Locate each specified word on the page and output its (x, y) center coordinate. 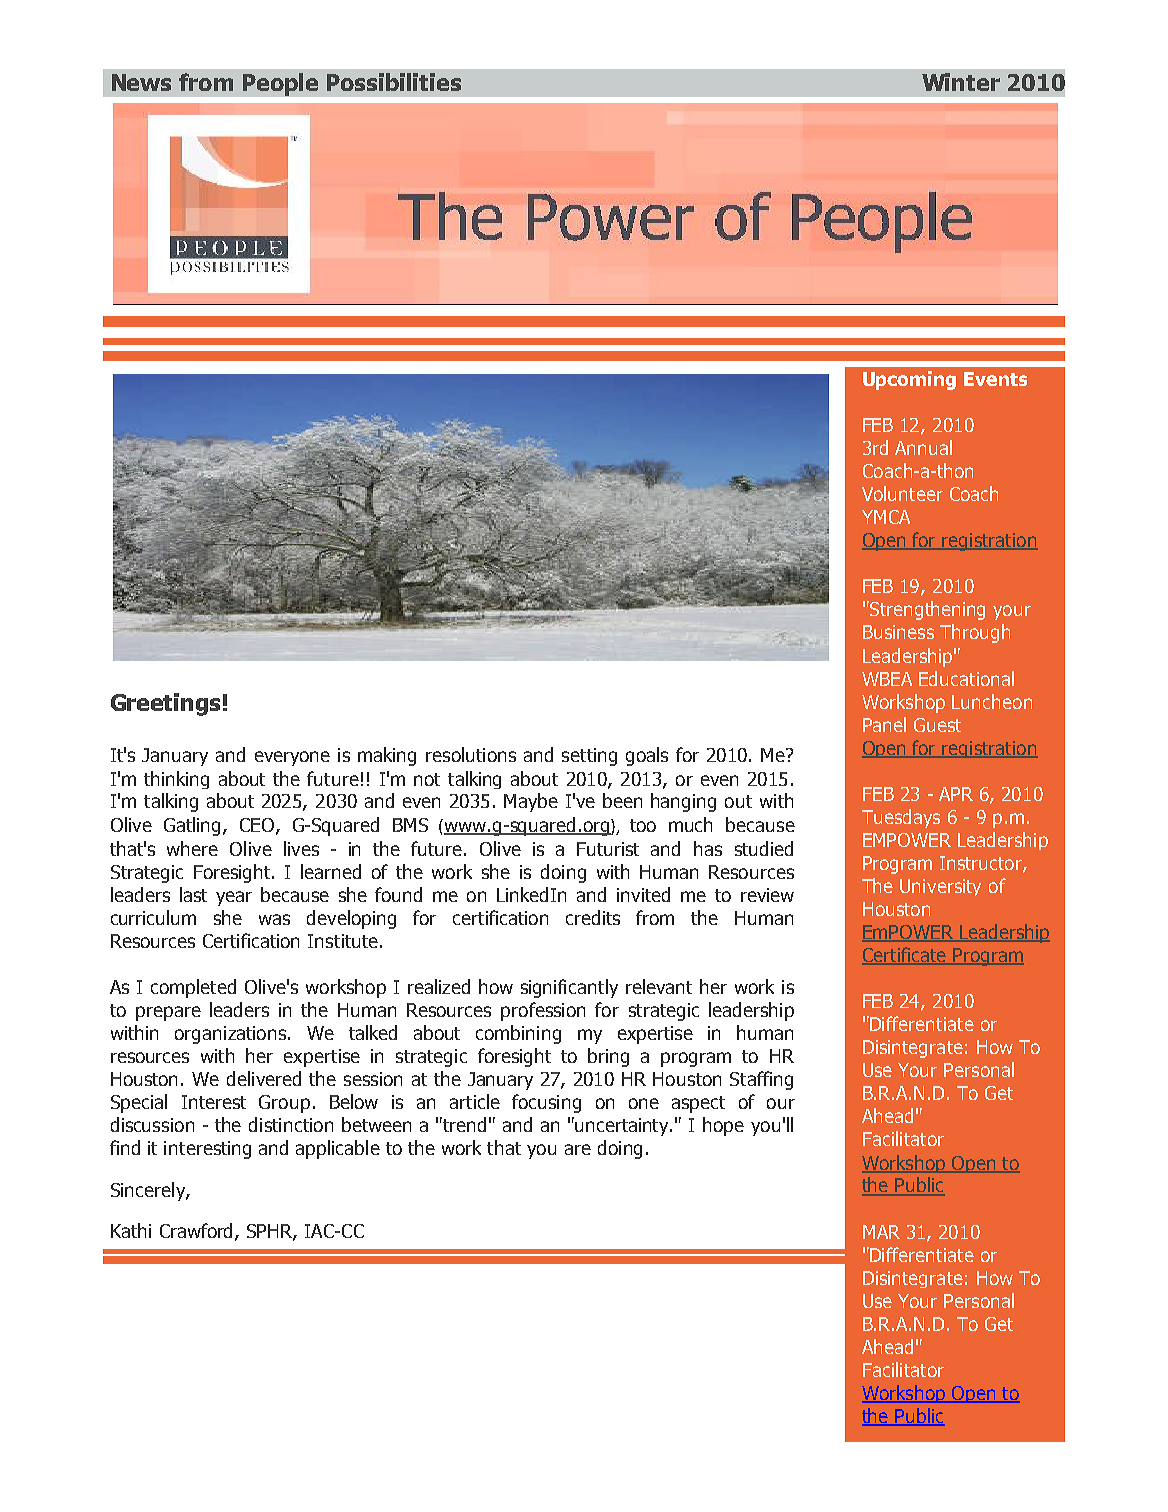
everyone (292, 758)
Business (898, 632)
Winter (961, 82)
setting (589, 757)
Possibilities (394, 82)
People (280, 84)
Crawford (198, 1232)
